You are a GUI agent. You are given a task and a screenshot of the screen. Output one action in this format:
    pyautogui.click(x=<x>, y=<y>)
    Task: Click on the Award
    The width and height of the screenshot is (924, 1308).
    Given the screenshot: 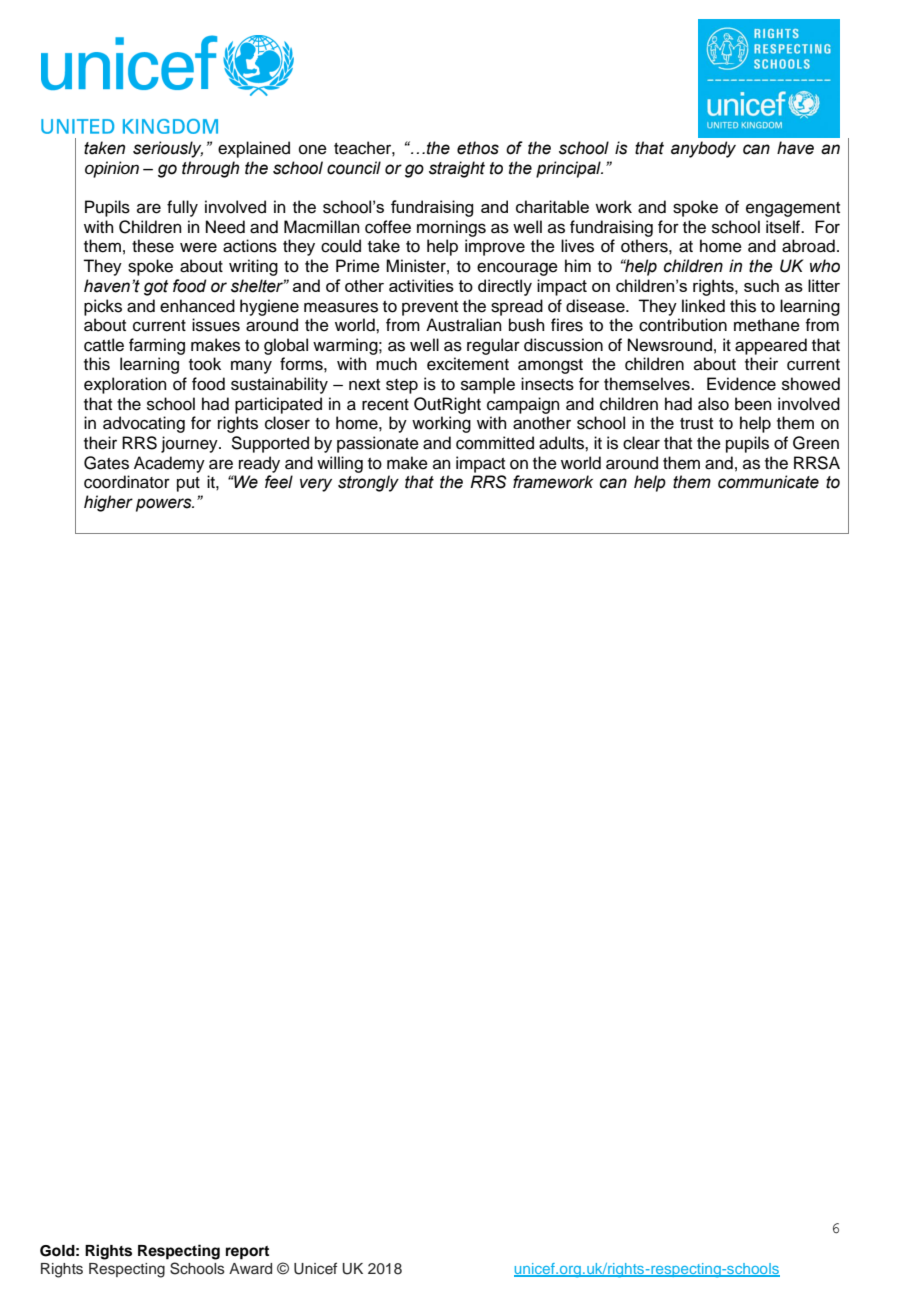 What is the action you would take?
    pyautogui.click(x=250, y=1268)
